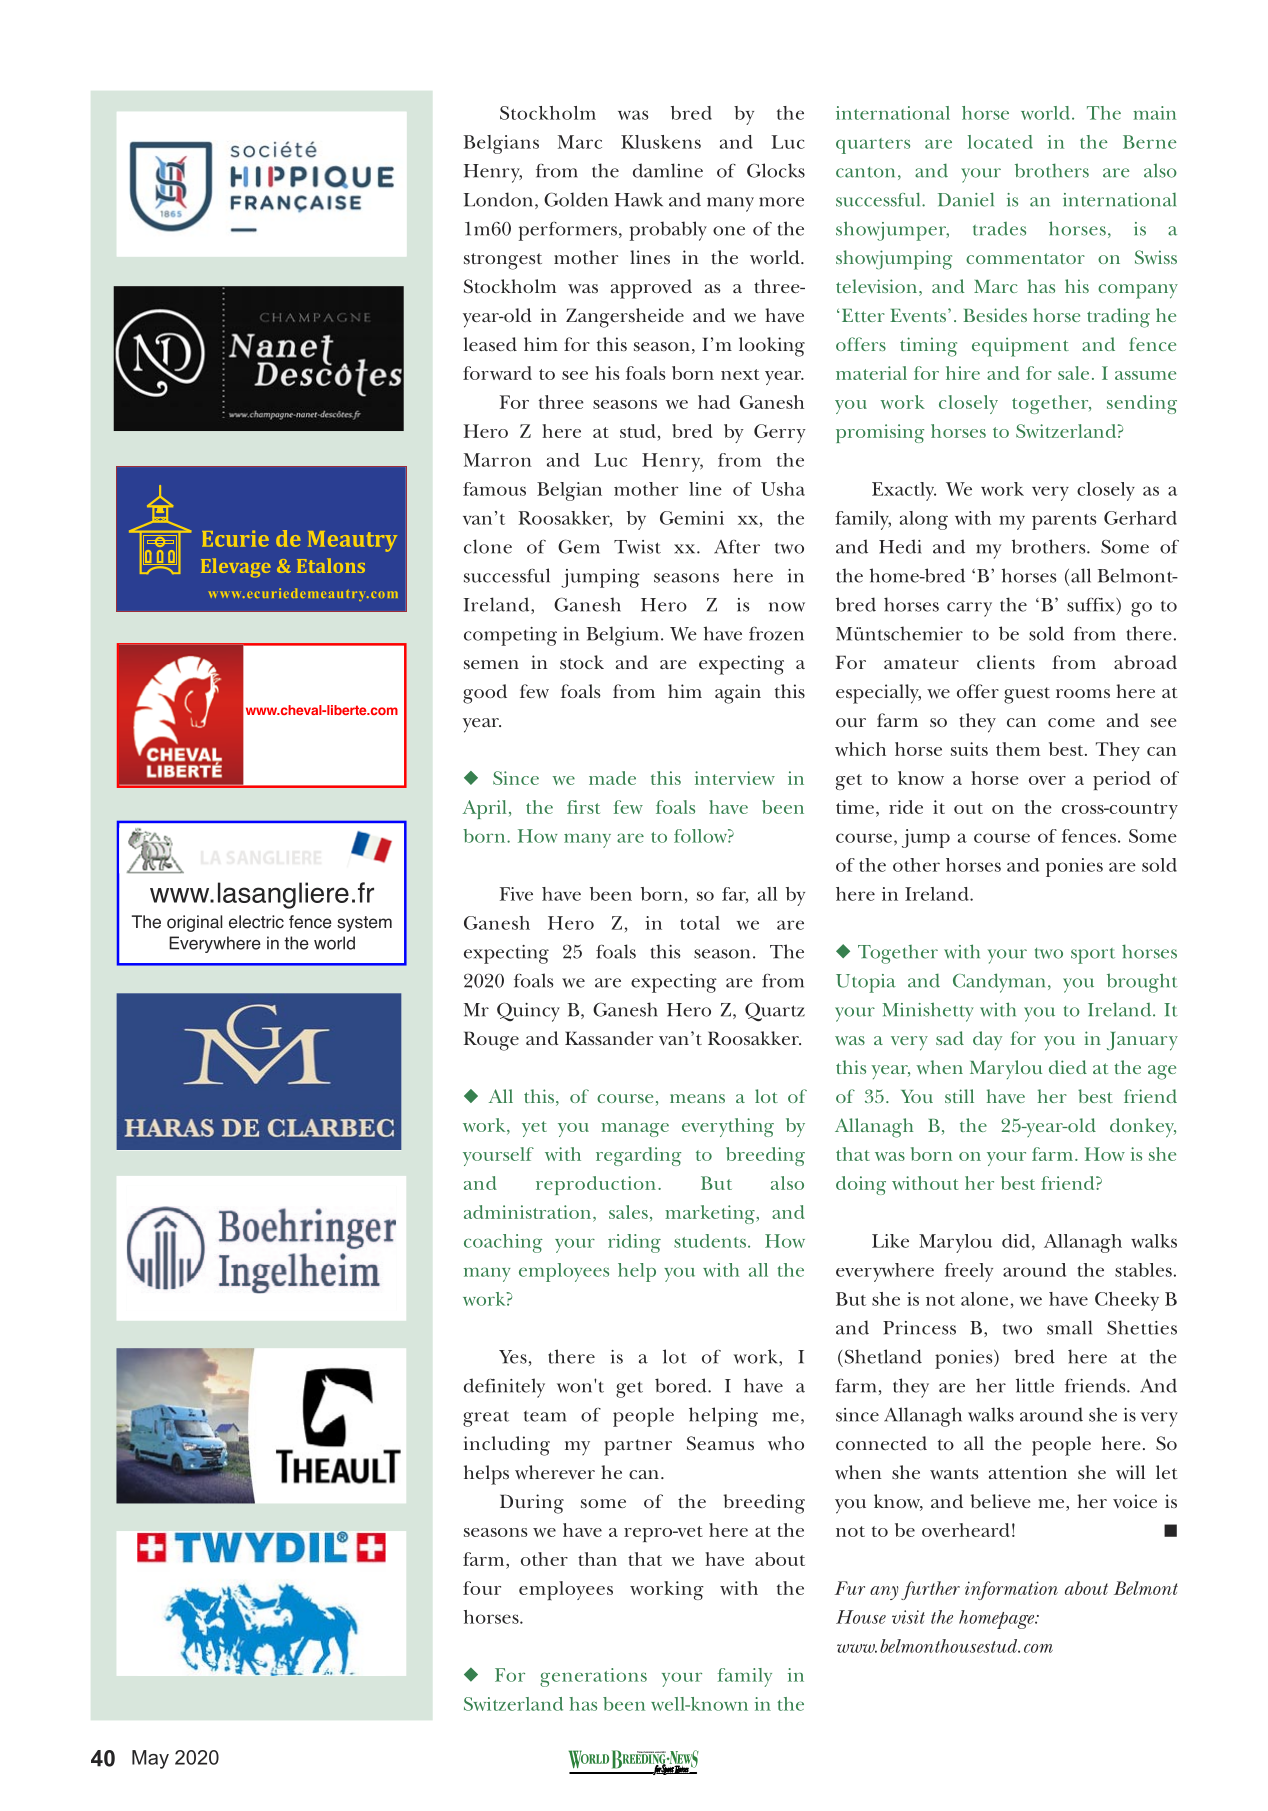  What do you see at coordinates (639, 199) in the image?
I see `Hawk` at bounding box center [639, 199].
